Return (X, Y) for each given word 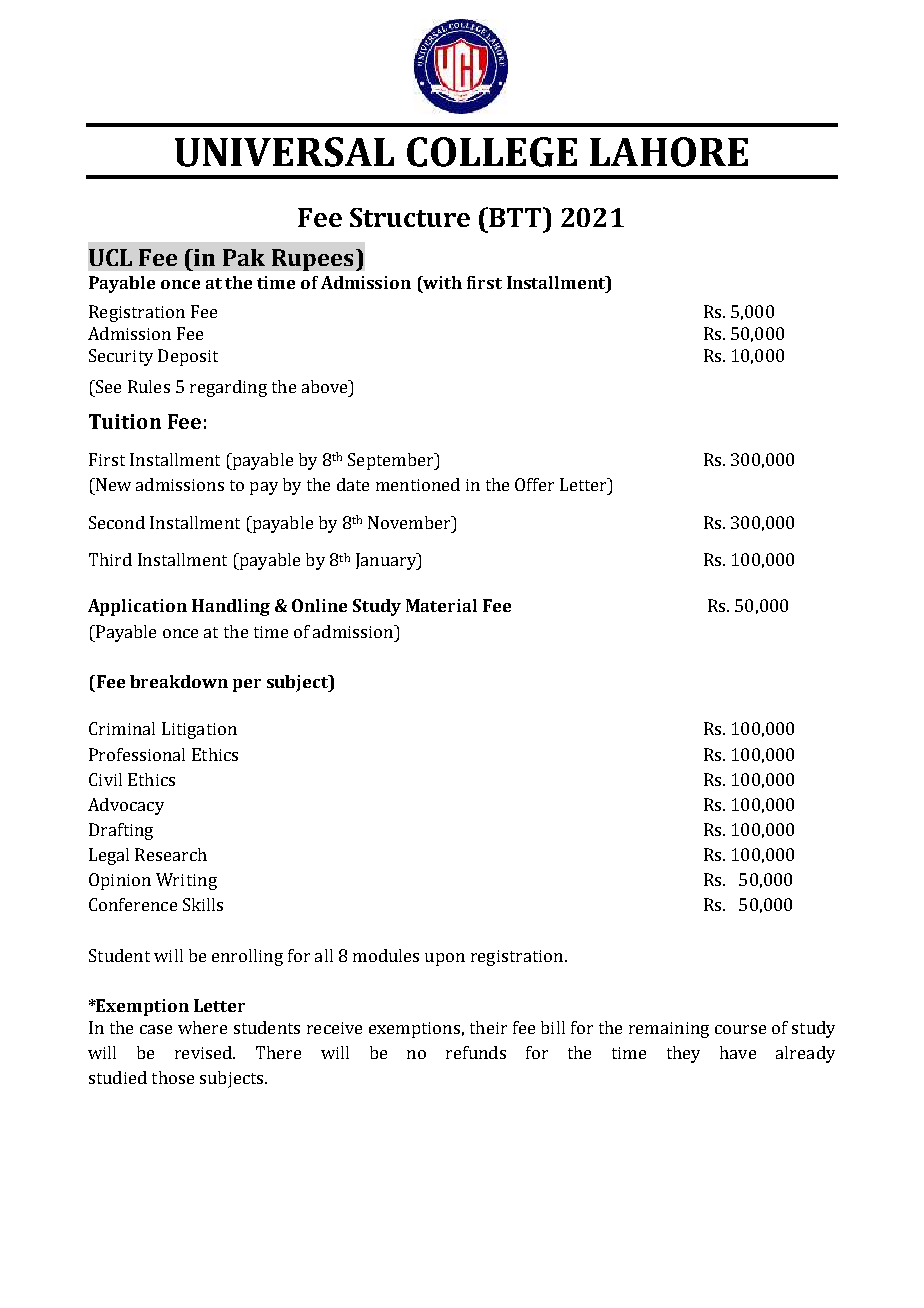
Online (319, 605)
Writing (186, 881)
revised (204, 1052)
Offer (534, 484)
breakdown (179, 681)
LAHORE (669, 152)
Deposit (188, 357)
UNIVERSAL (284, 152)
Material (441, 605)
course (740, 1029)
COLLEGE (492, 152)
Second (117, 522)
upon (445, 959)
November (410, 522)
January (387, 561)
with (441, 284)
